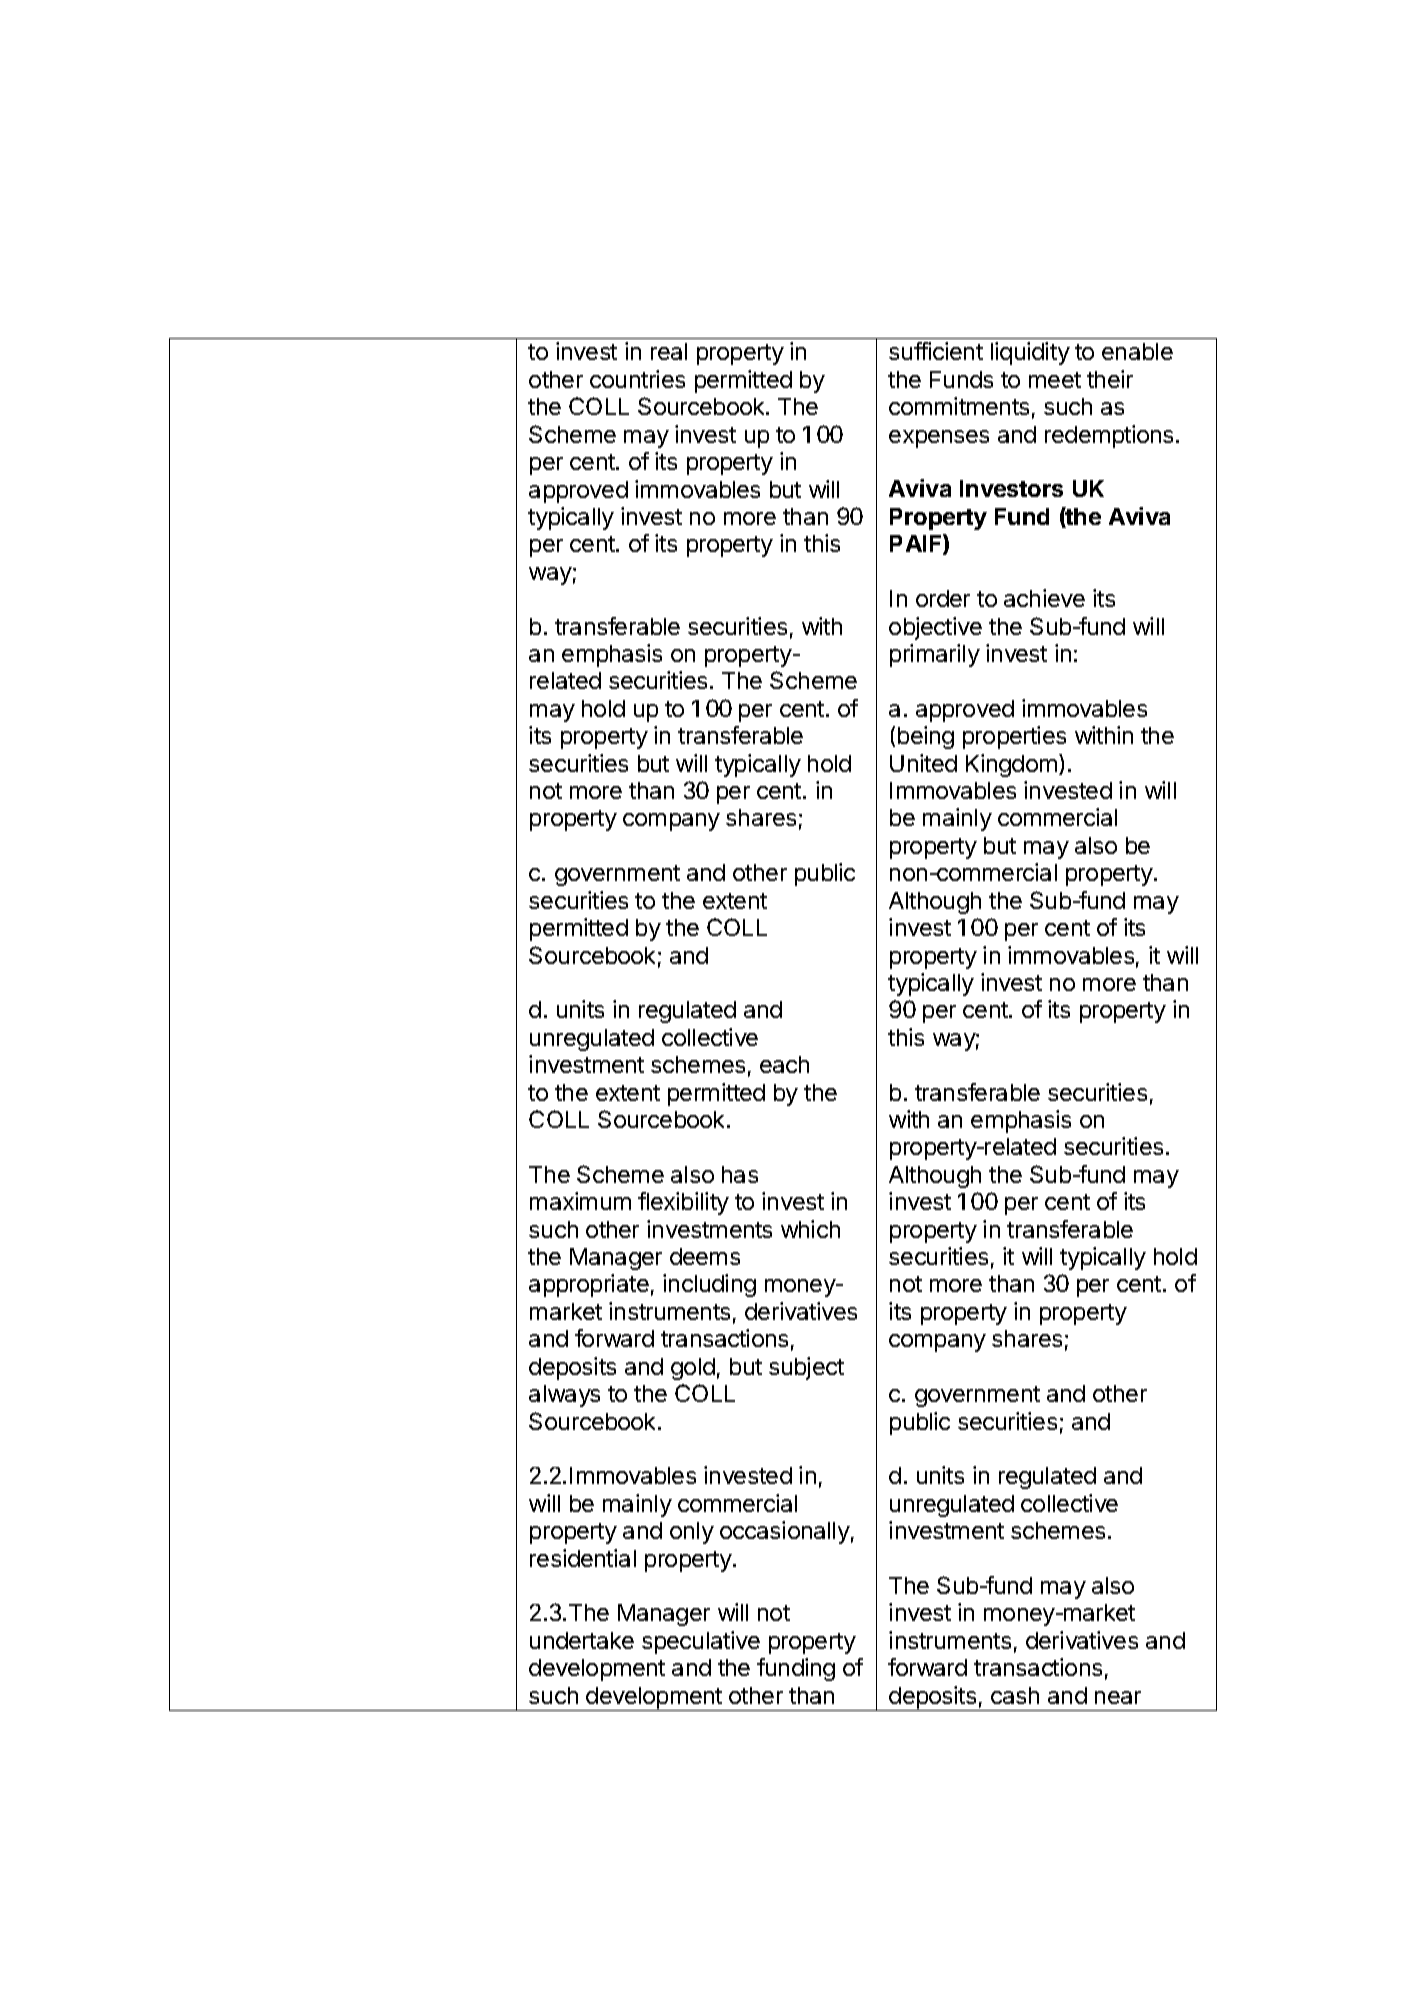 This page has height=2006, width=1419. What do you see at coordinates (810, 1229) in the page?
I see `which` at bounding box center [810, 1229].
